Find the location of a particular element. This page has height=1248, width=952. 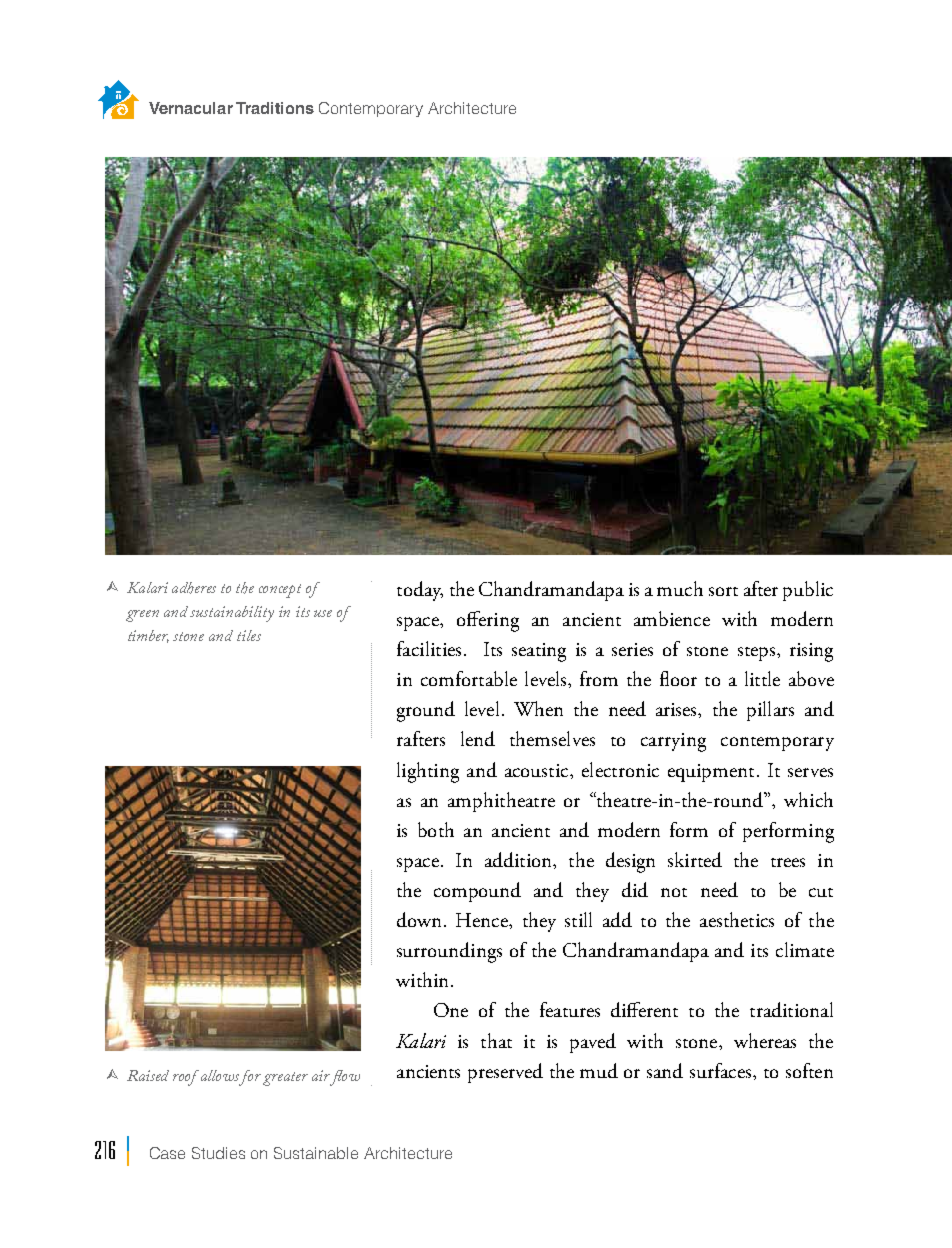

much is located at coordinates (680, 588).
